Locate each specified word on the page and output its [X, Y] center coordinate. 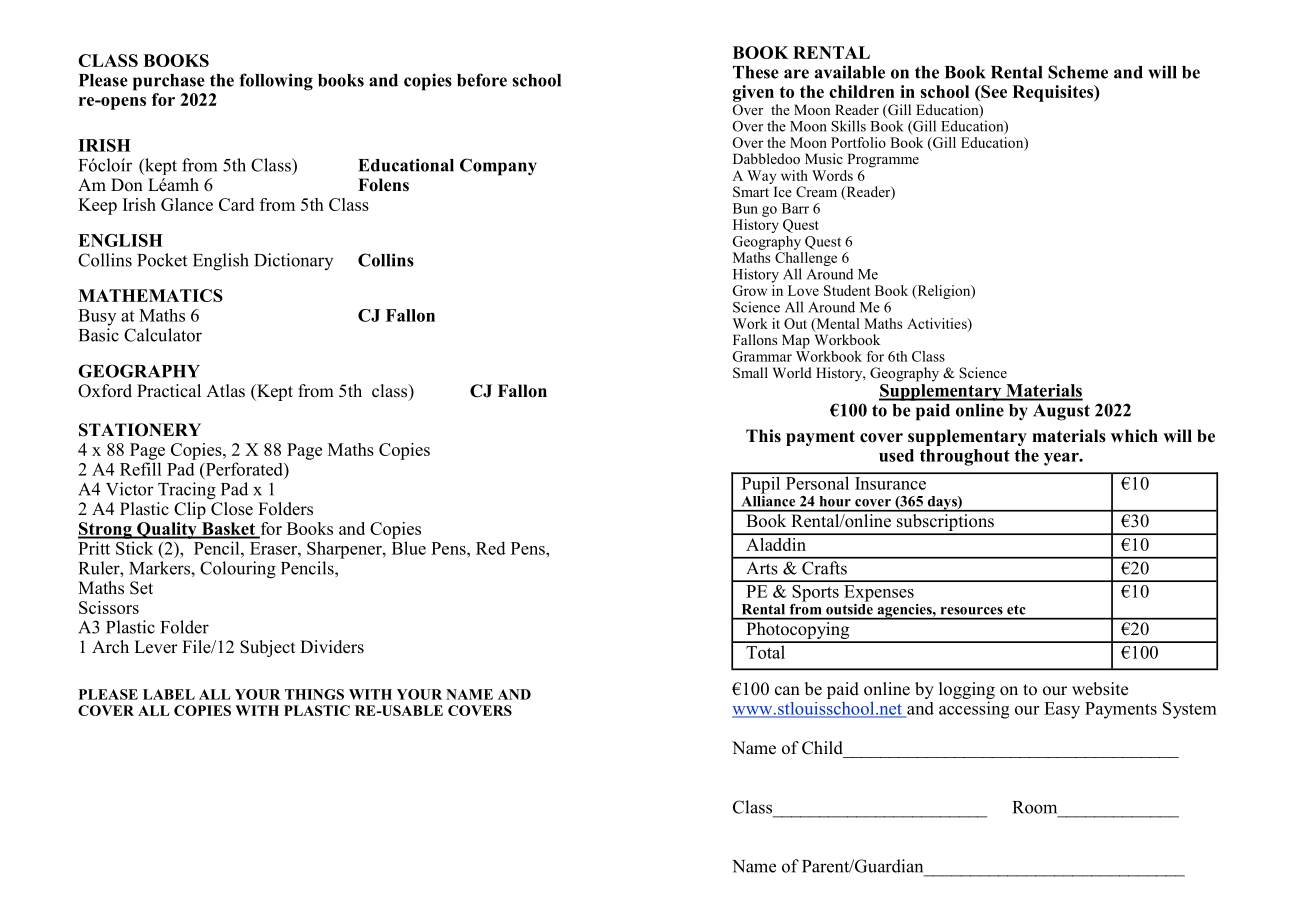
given [753, 93]
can [787, 691]
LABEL [169, 694]
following [276, 82]
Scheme [1078, 72]
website [1100, 689]
